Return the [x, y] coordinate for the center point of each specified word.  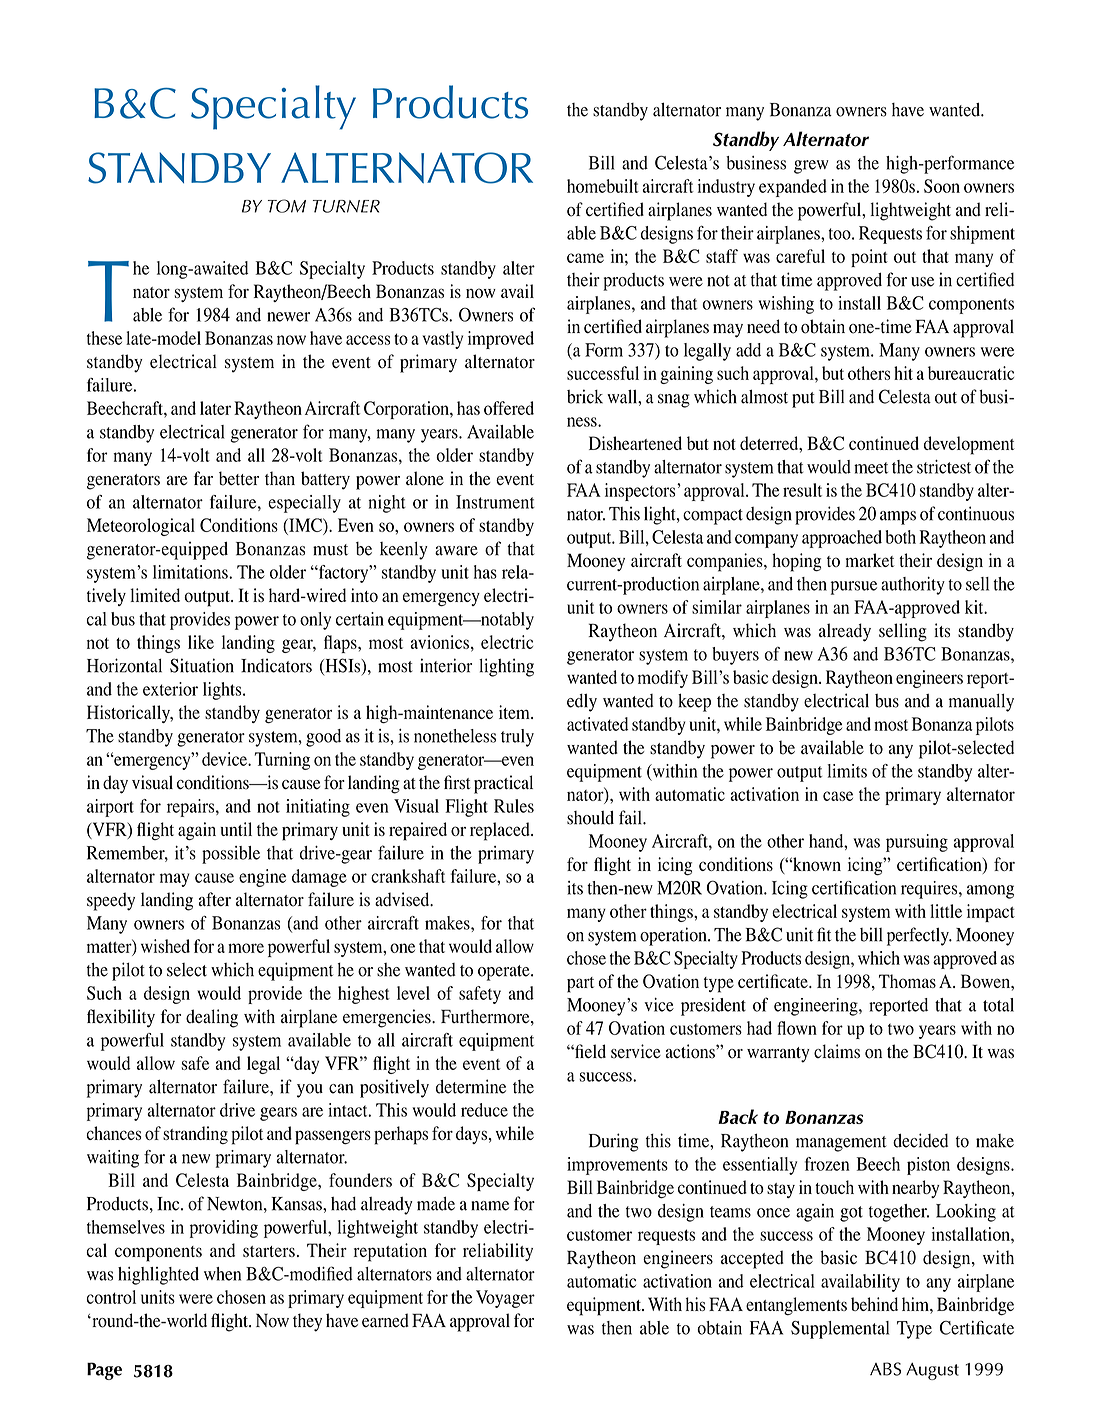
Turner [346, 206]
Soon [942, 186]
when [222, 1274]
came [585, 258]
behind [874, 1304]
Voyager [505, 1299]
